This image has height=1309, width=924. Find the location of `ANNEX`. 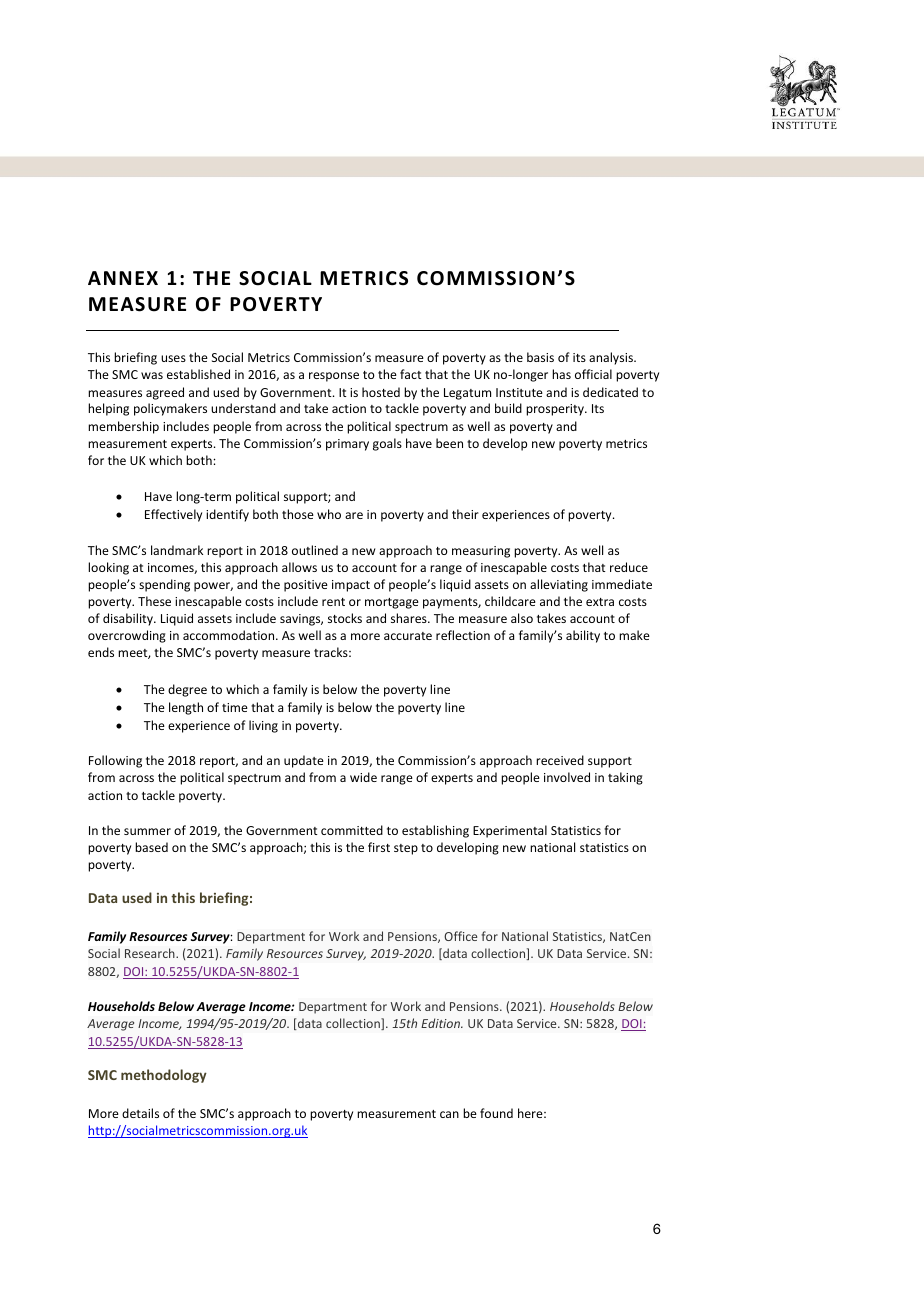

ANNEX is located at coordinates (123, 278).
